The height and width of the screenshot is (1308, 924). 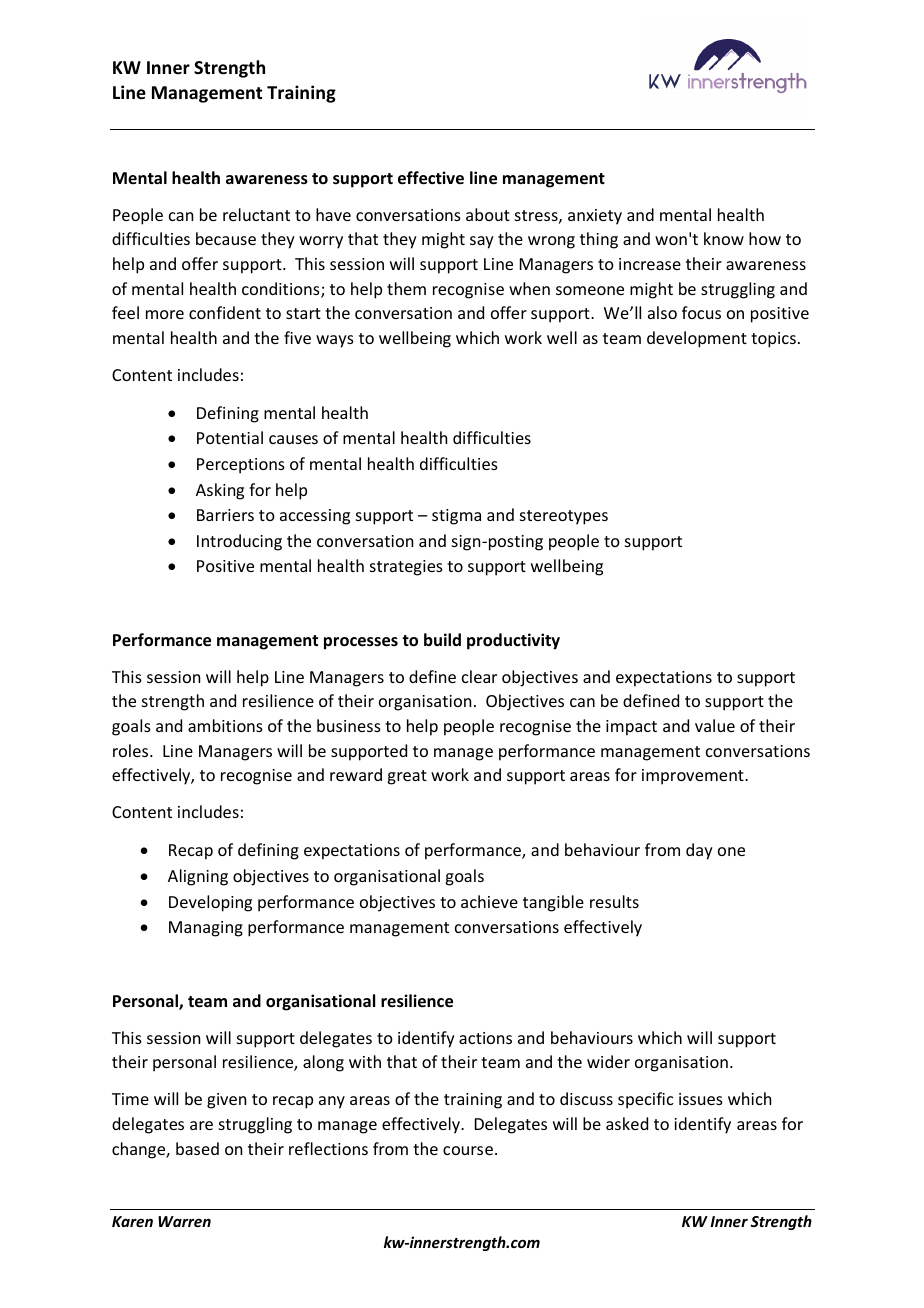 I want to click on achieve, so click(x=489, y=901).
